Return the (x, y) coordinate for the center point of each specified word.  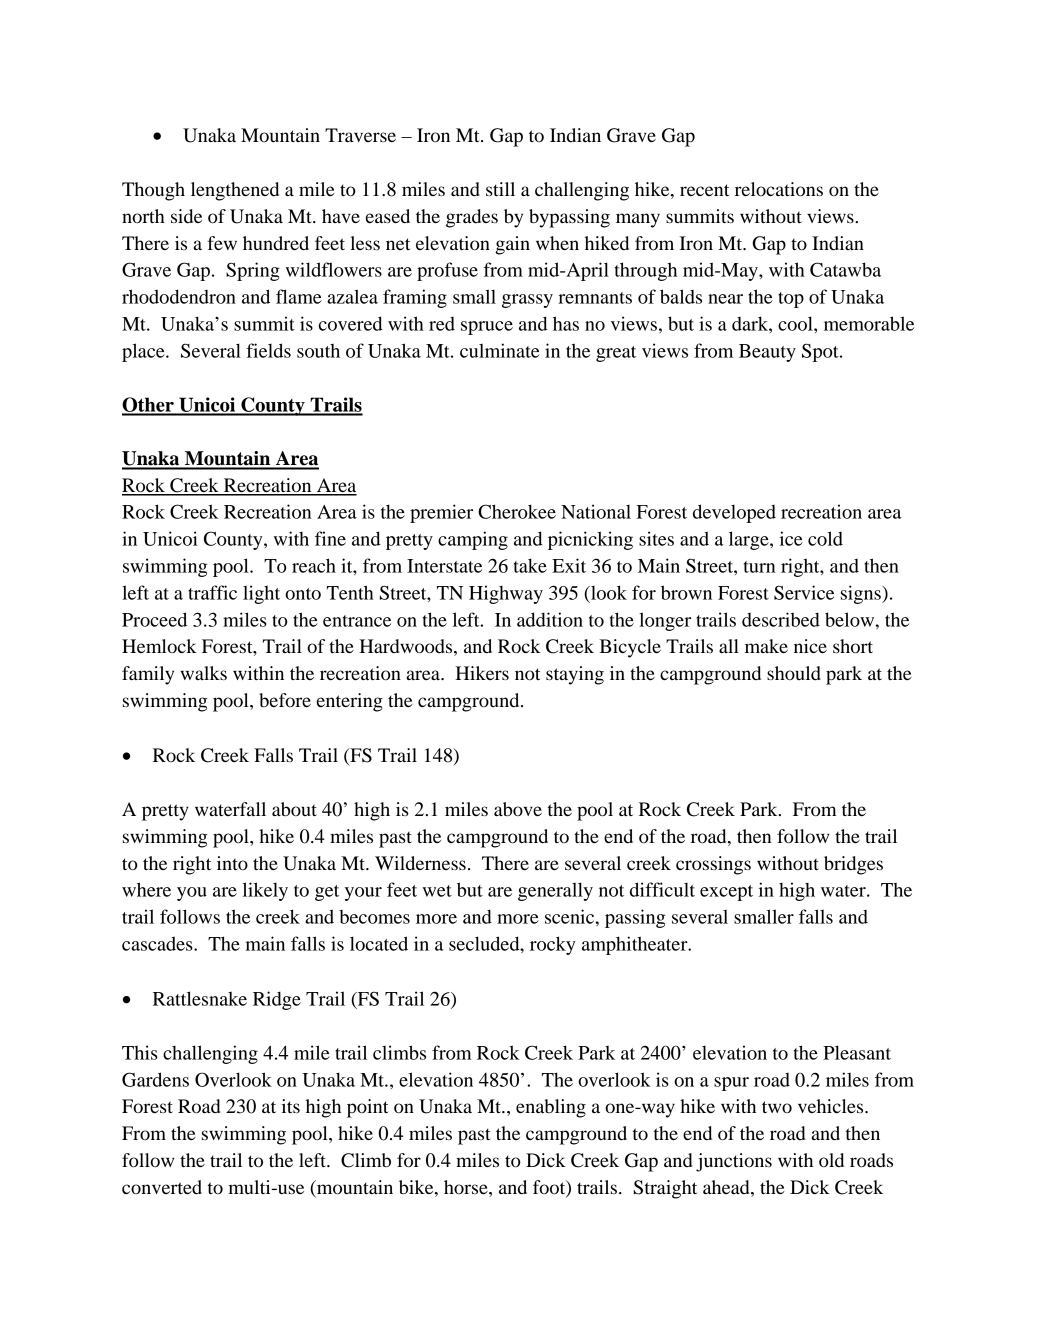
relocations (779, 189)
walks (203, 673)
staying (575, 675)
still (500, 189)
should (794, 673)
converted (162, 1187)
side (186, 216)
